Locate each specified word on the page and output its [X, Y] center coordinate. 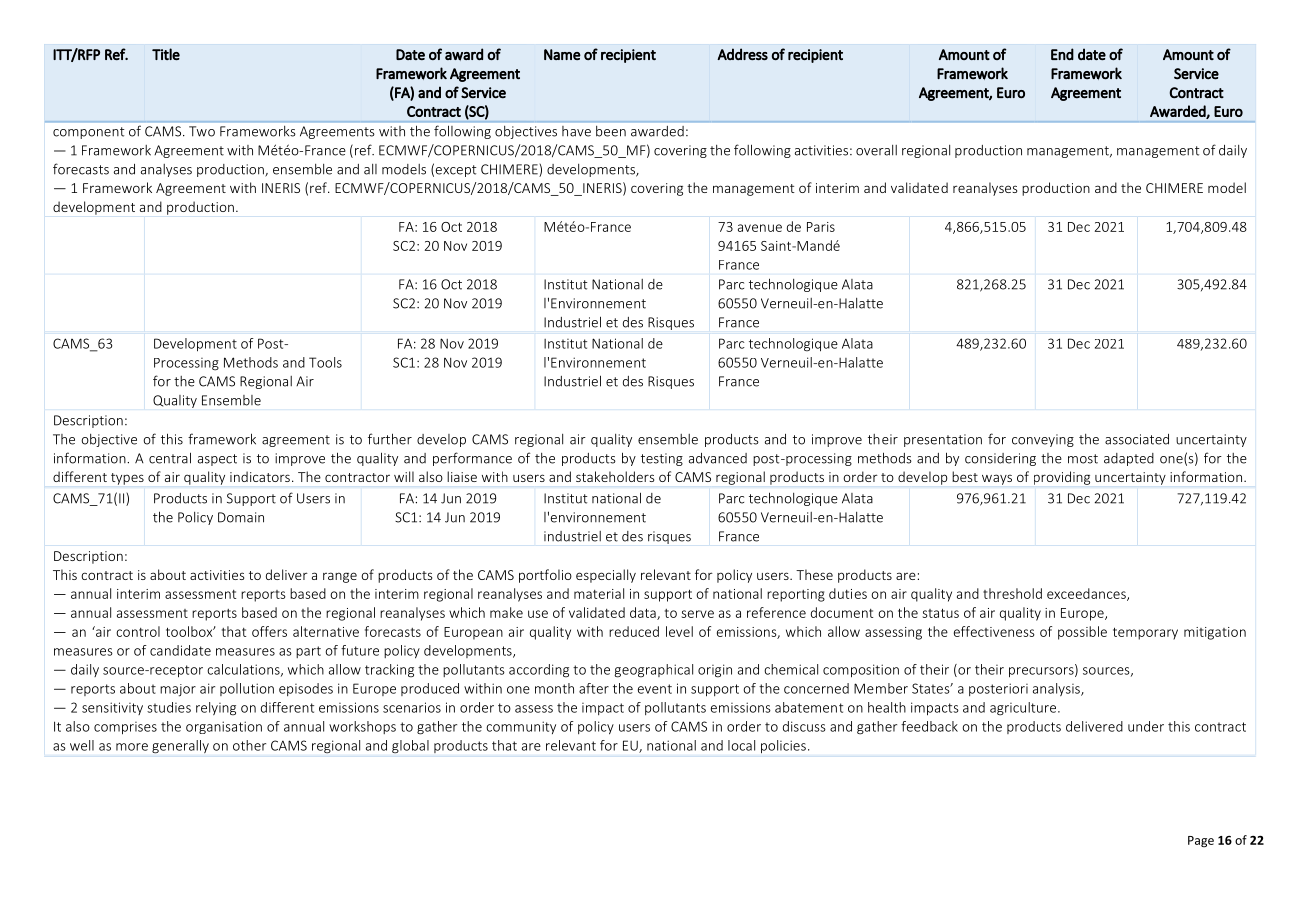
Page [1201, 841]
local [741, 745]
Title [166, 54]
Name [562, 54]
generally [180, 747]
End [1062, 54]
